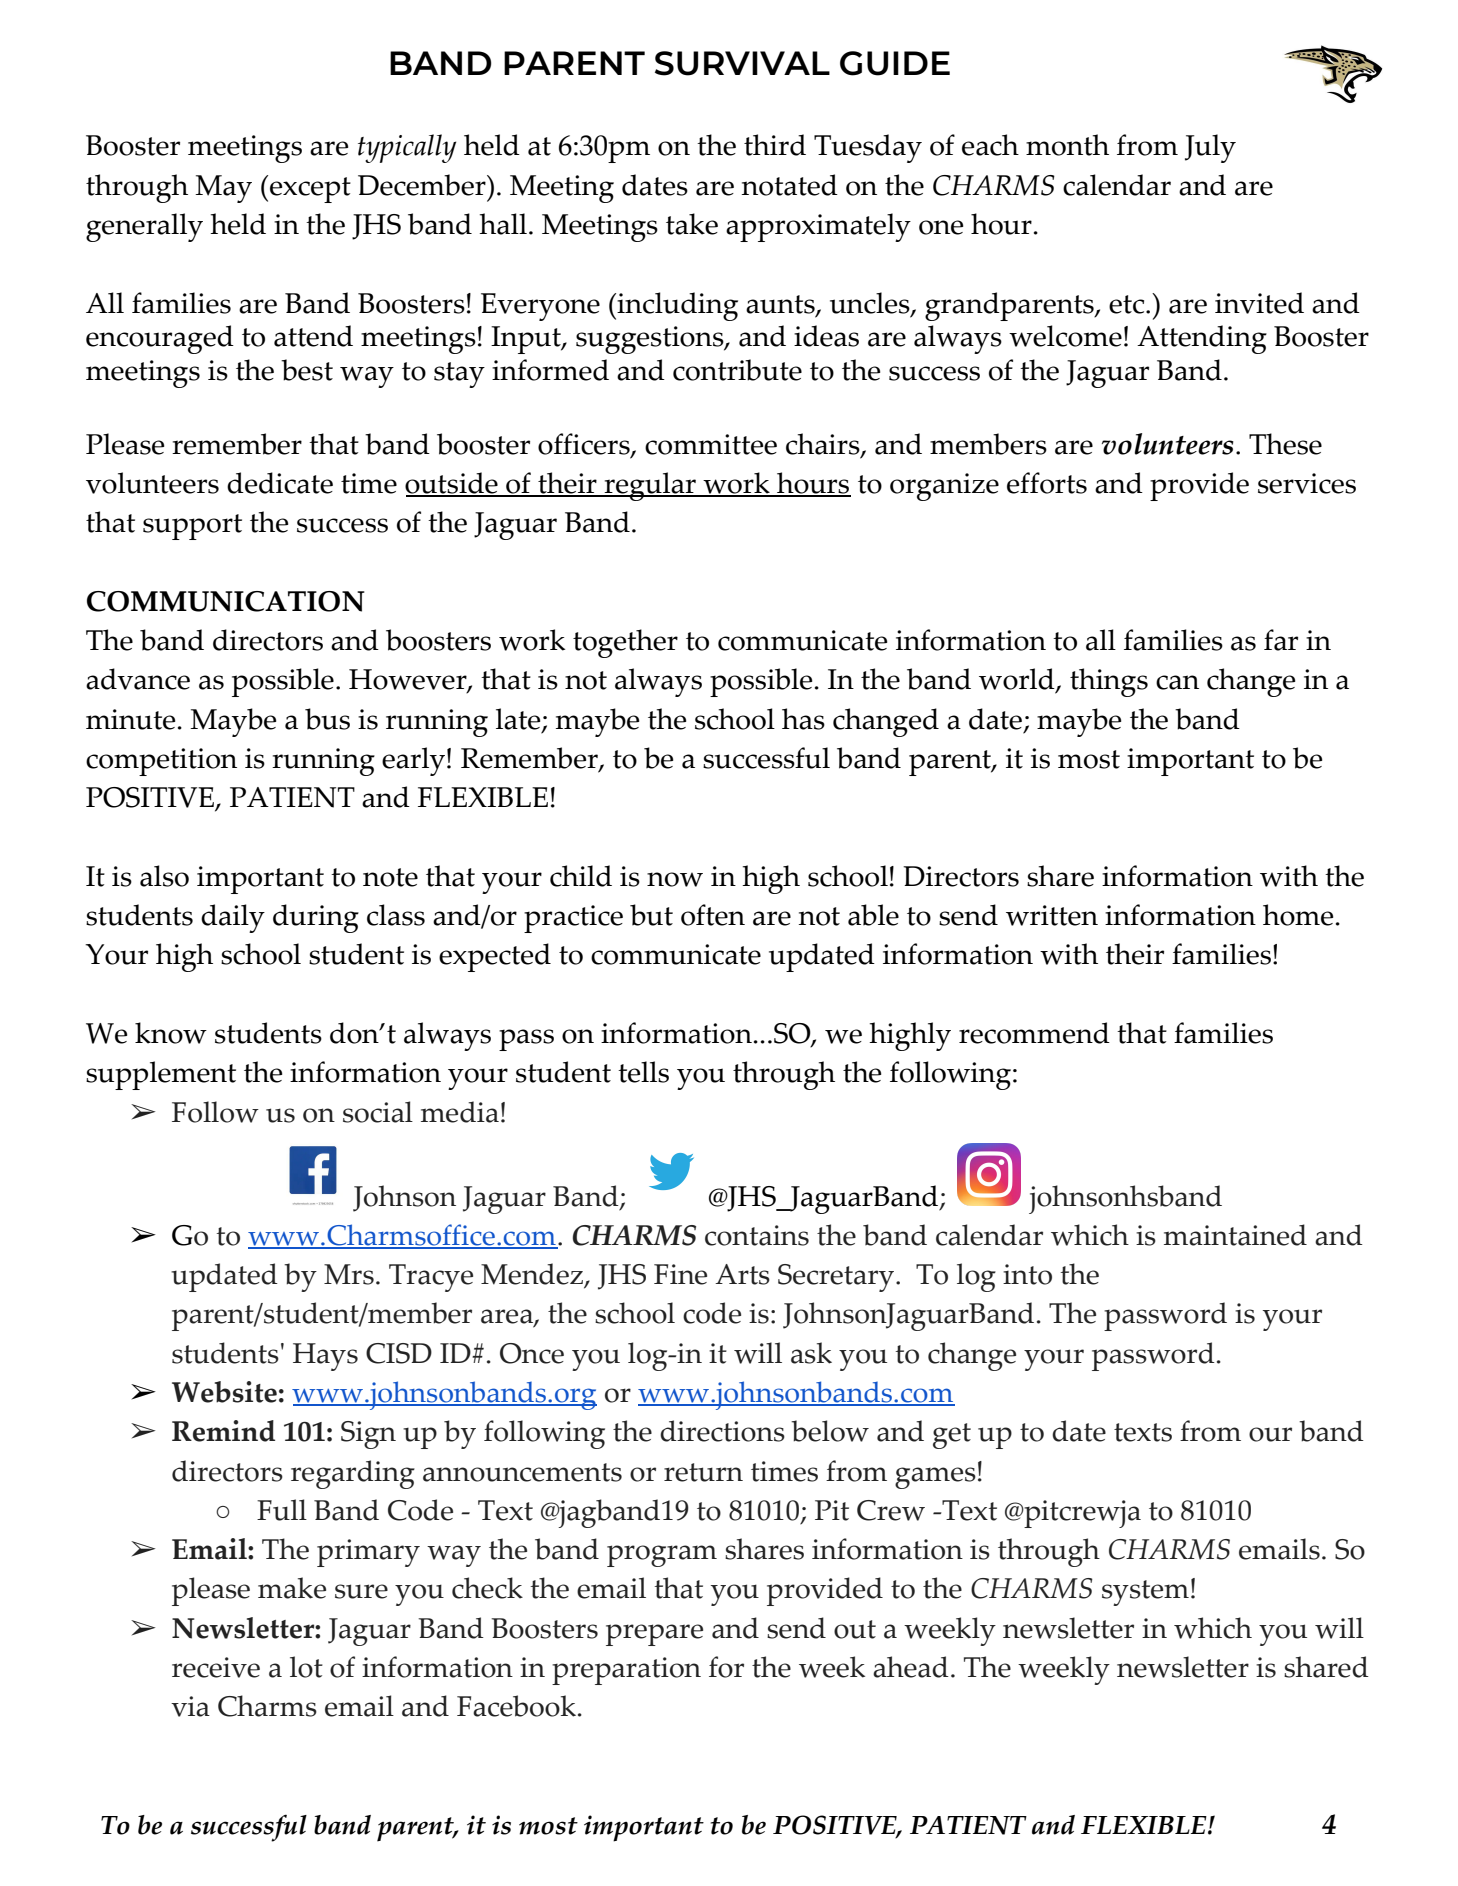 Image resolution: width=1458 pixels, height=1886 pixels. I want to click on system, so click(1145, 1593).
